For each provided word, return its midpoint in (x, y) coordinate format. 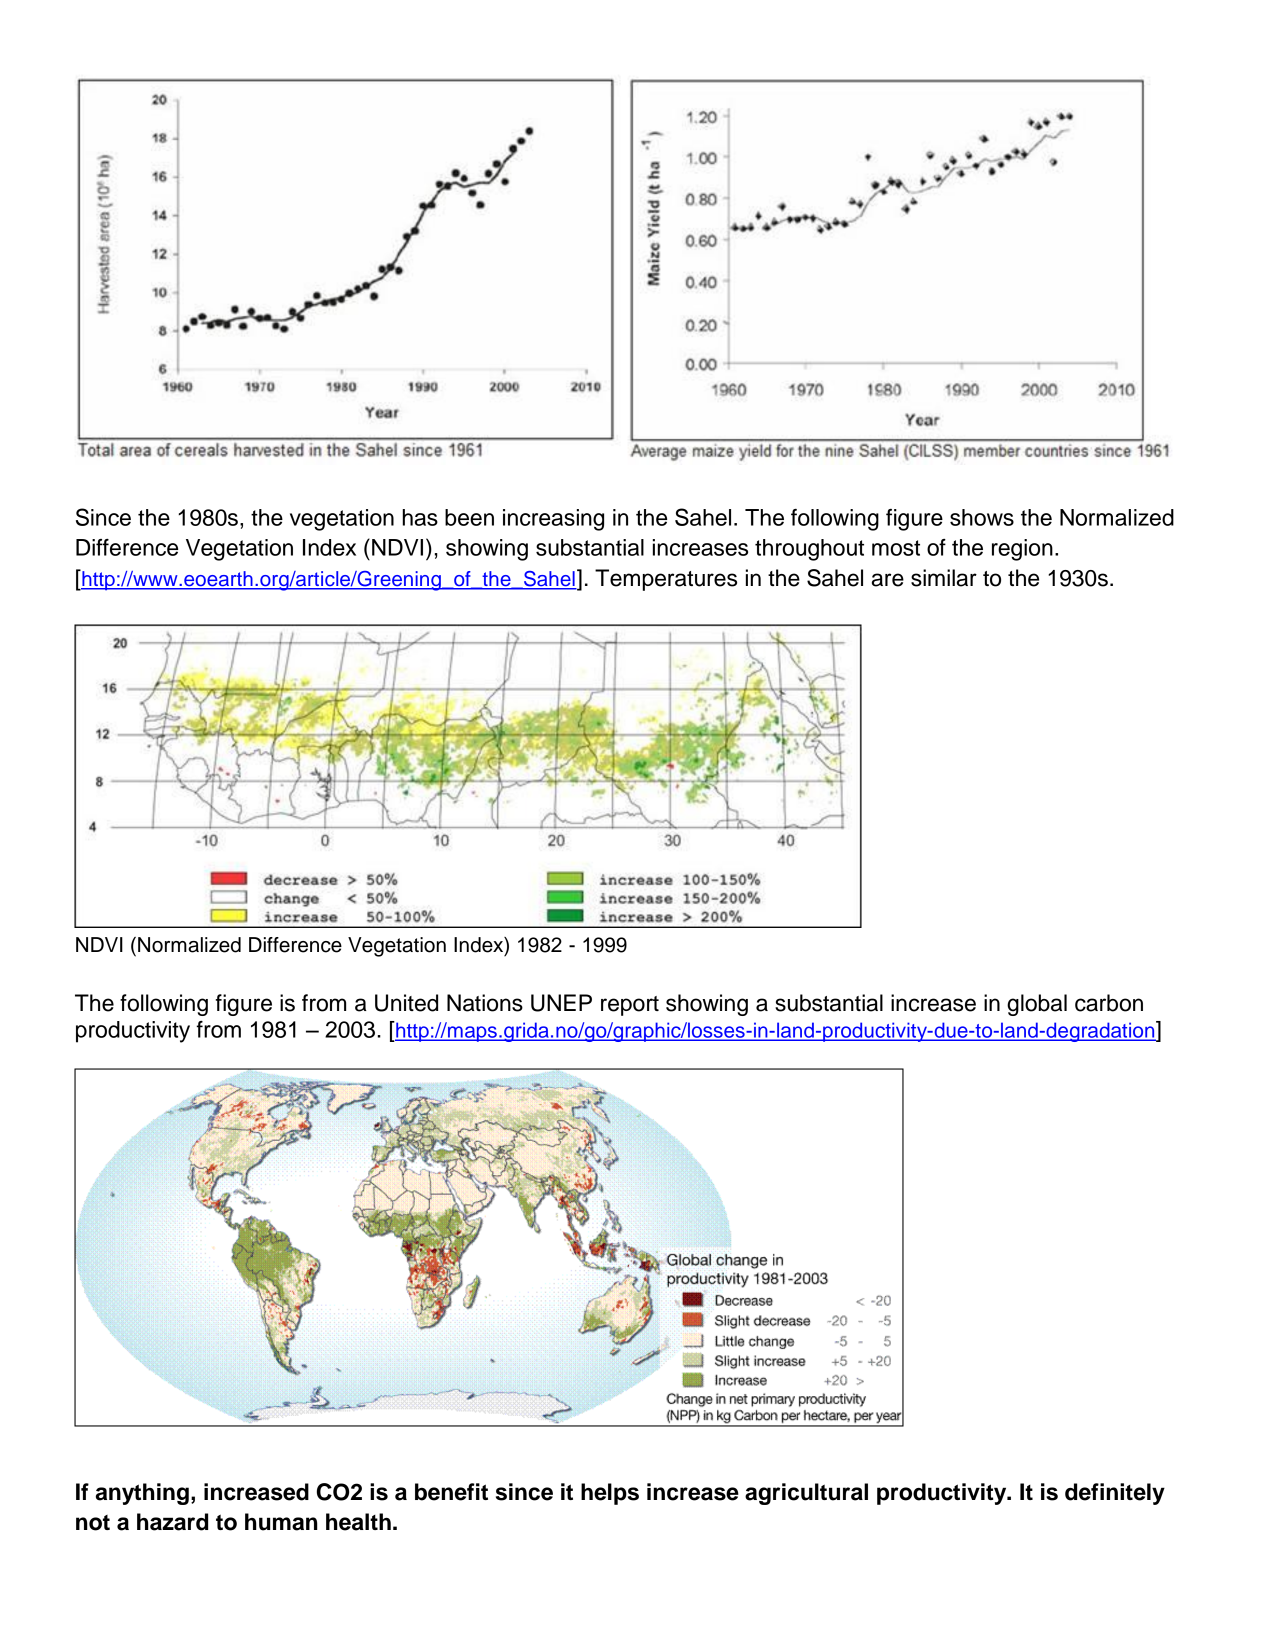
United (406, 1003)
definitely (1115, 1494)
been (469, 517)
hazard (172, 1522)
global (1037, 1005)
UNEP (561, 1003)
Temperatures (666, 580)
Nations (485, 1003)
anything (142, 1494)
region (1022, 550)
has (420, 517)
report (630, 1006)
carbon (1109, 1003)
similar (944, 578)
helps (610, 1494)
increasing (553, 520)
